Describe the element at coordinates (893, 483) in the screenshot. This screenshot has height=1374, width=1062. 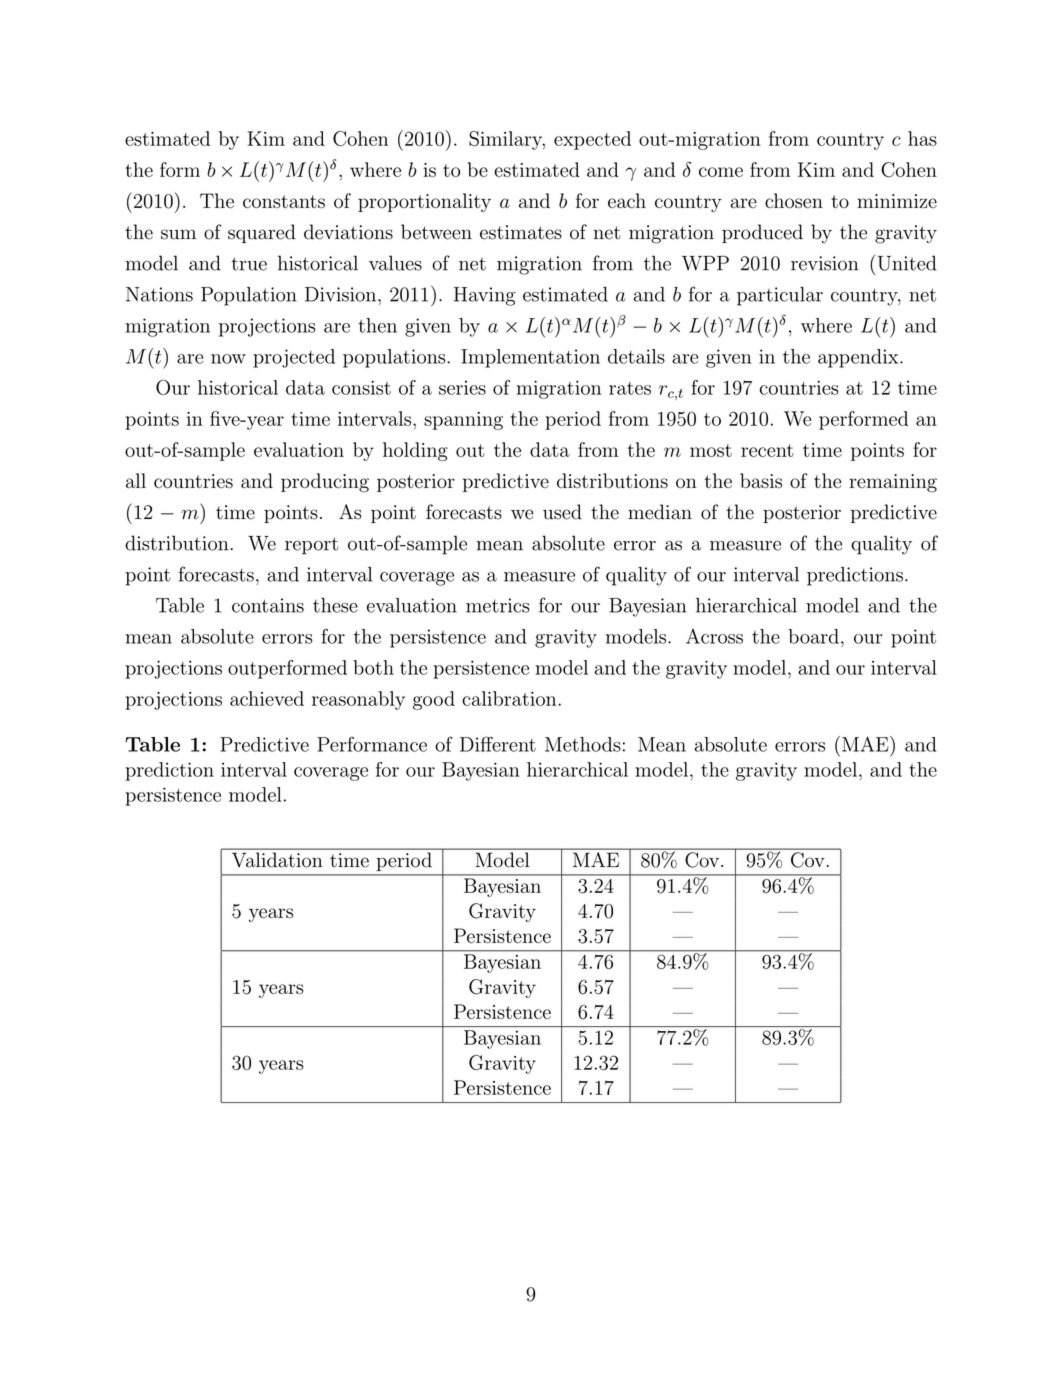
I see `remaining` at that location.
